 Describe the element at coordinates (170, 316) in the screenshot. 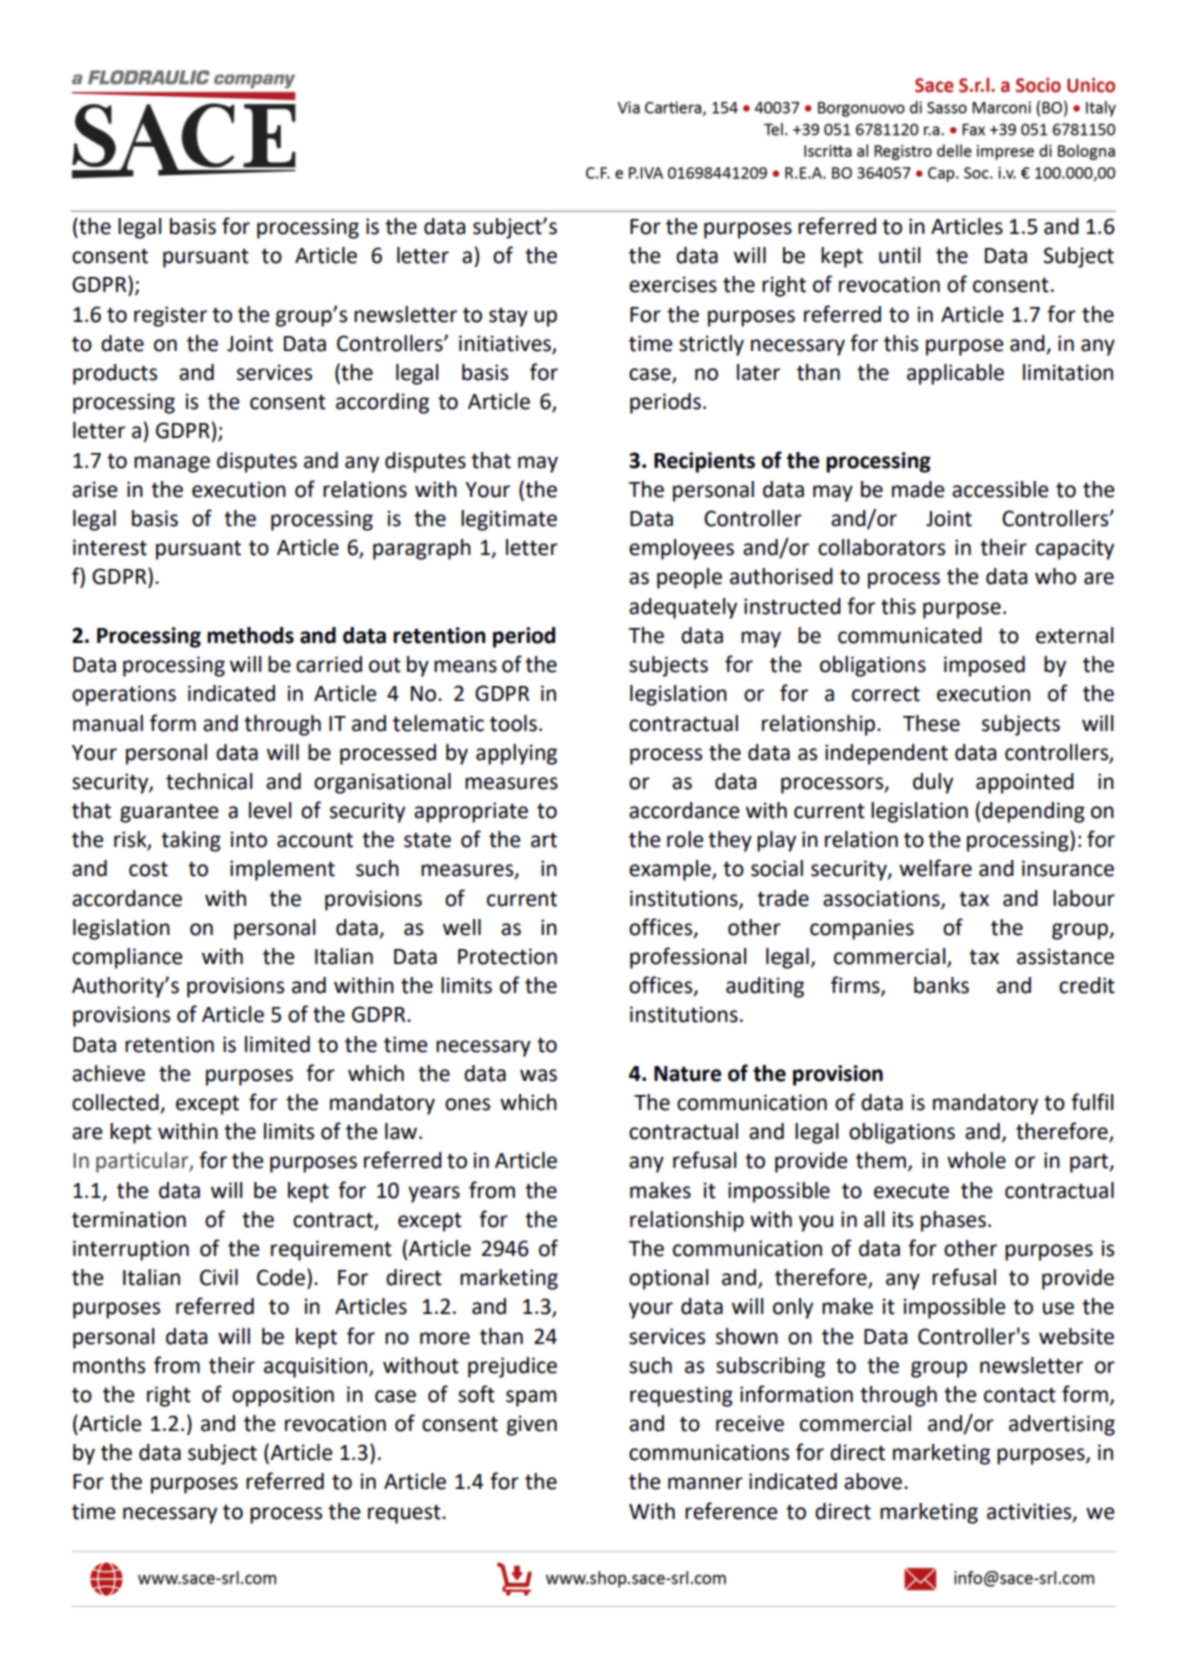

I see `register` at that location.
